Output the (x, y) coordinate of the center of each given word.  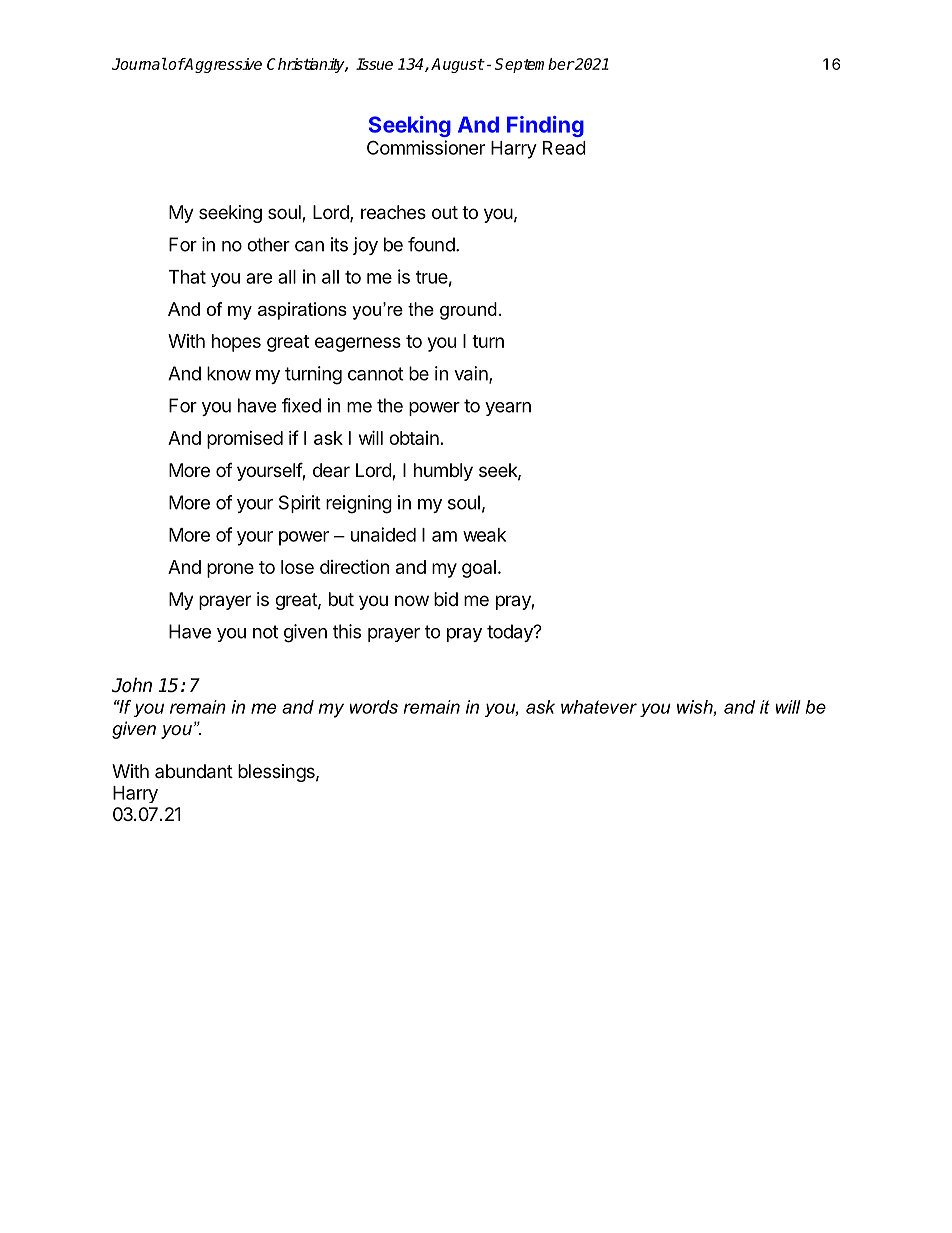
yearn (508, 409)
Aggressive (222, 65)
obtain (414, 438)
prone (230, 570)
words (373, 707)
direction (354, 567)
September (534, 65)
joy (365, 246)
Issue (374, 64)
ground (468, 311)
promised (245, 440)
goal (479, 569)
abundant (194, 771)
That (187, 277)
